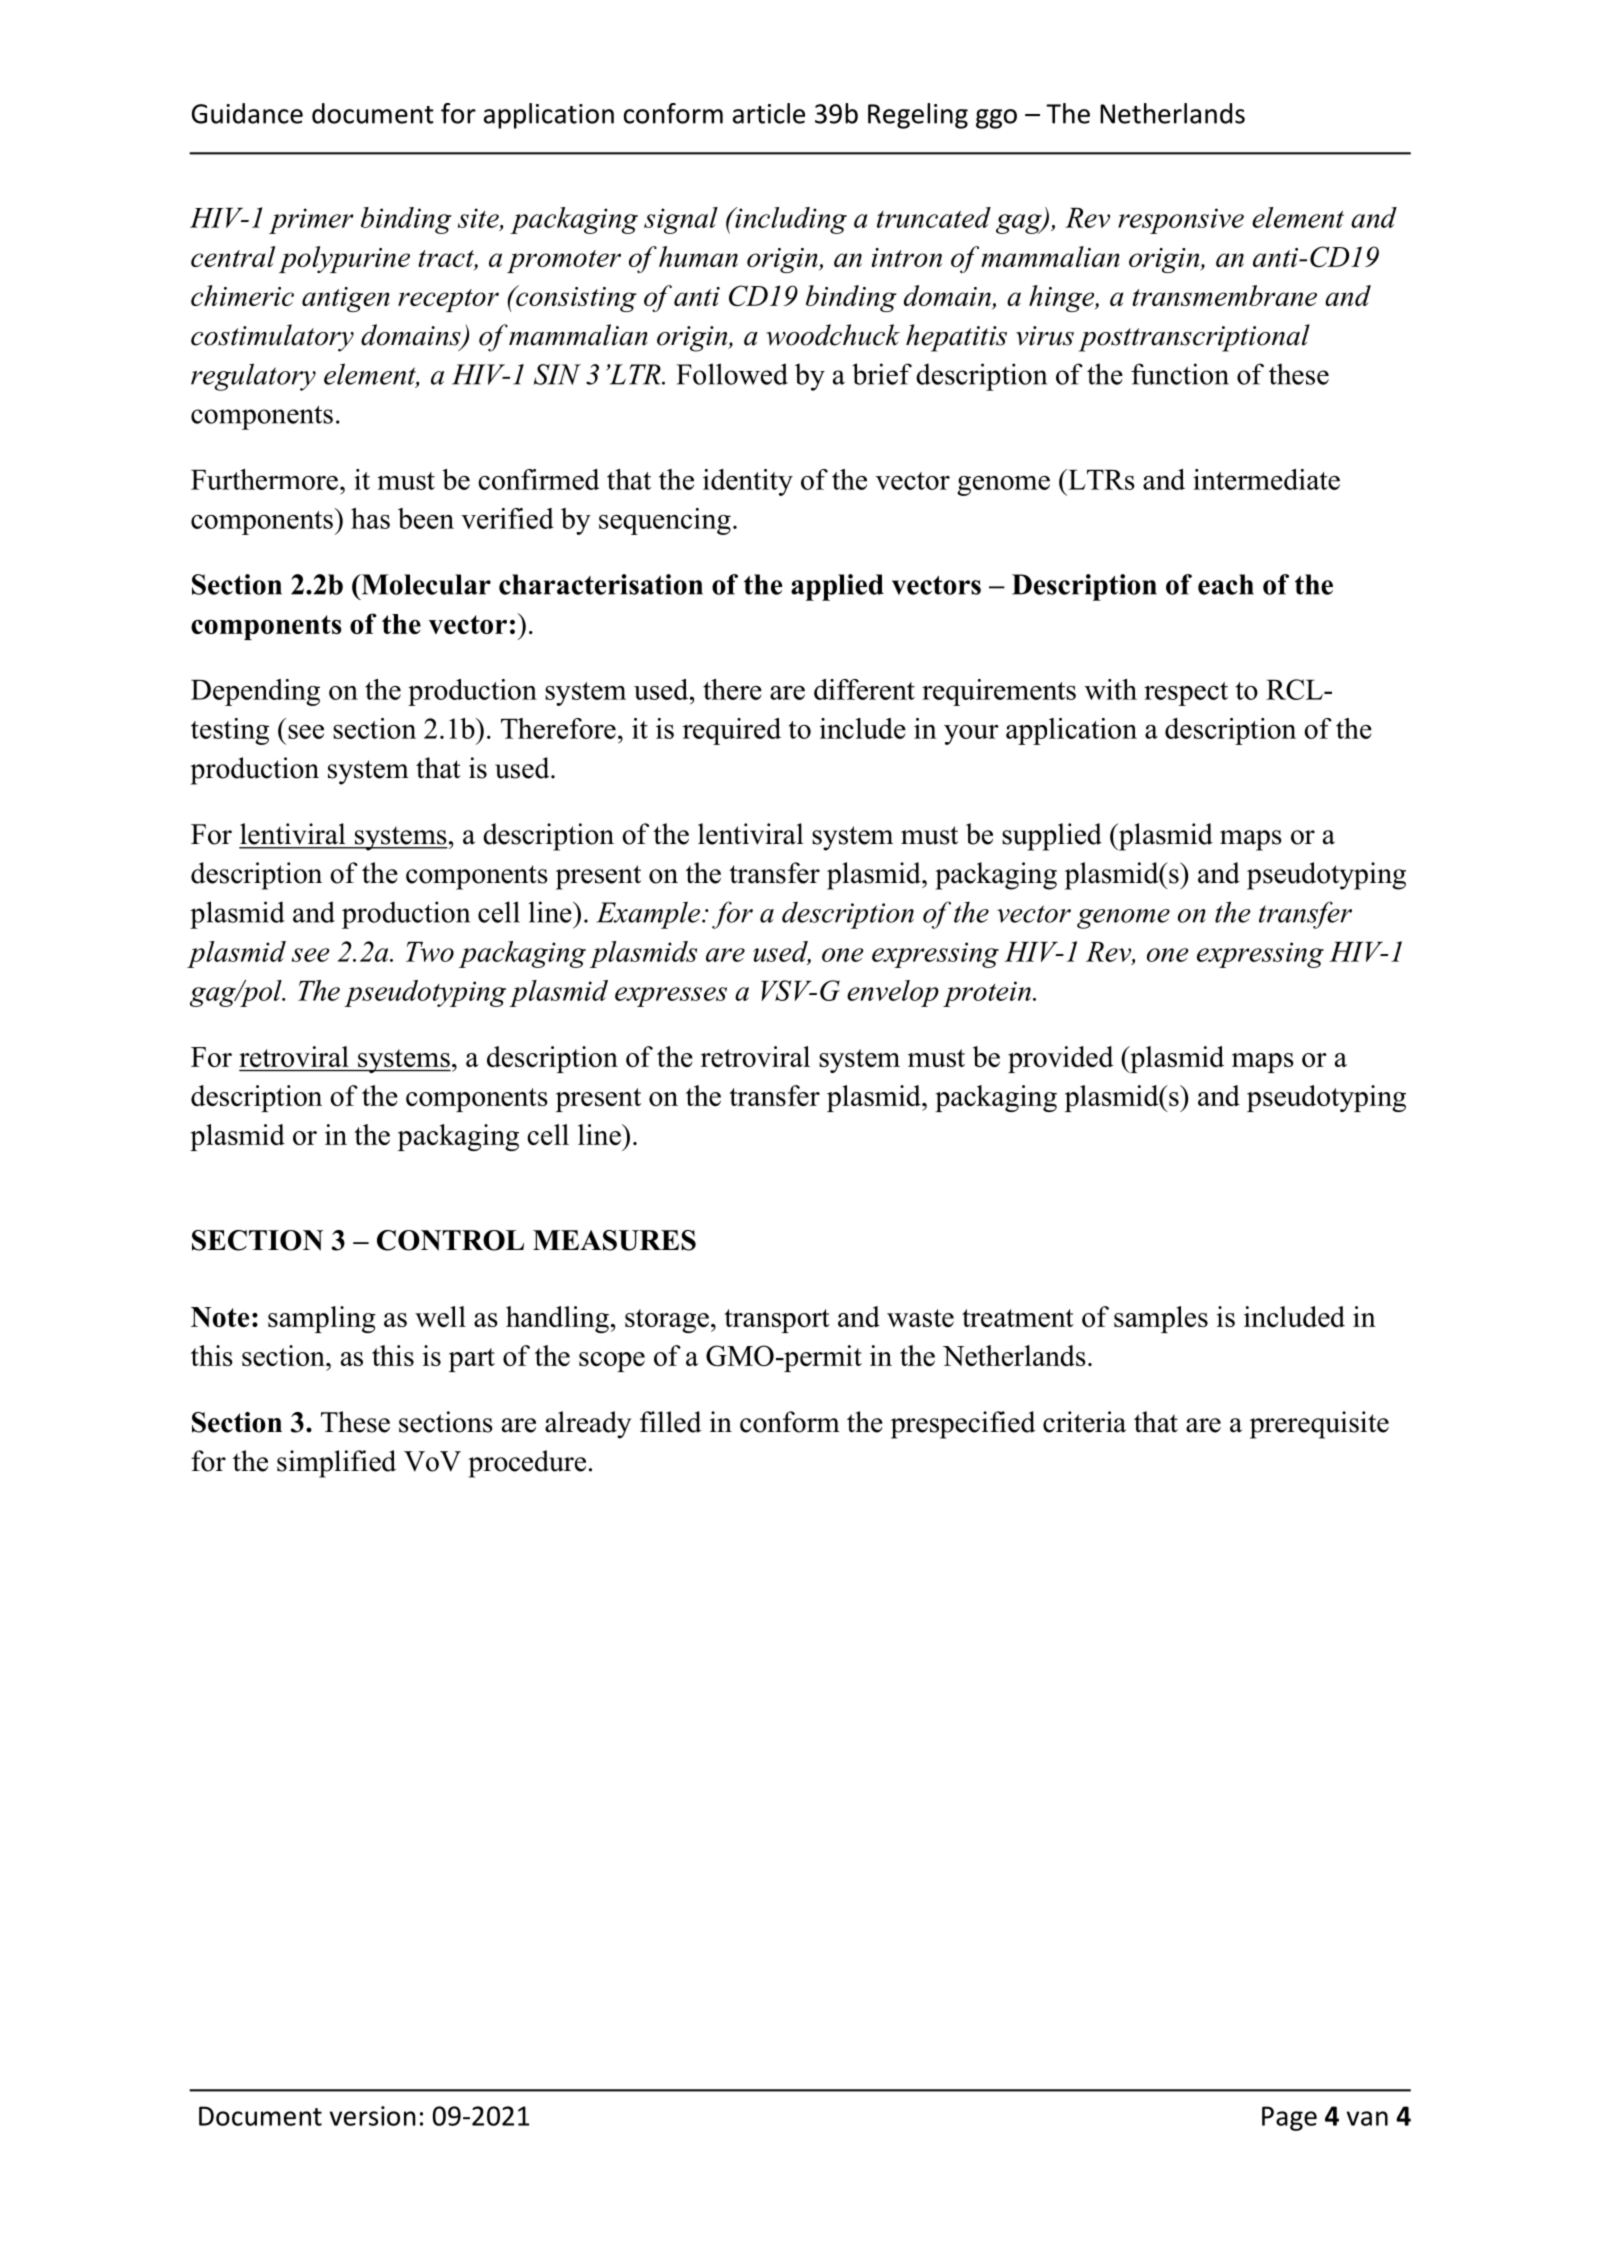 Image resolution: width=1602 pixels, height=2265 pixels. Describe the element at coordinates (311, 221) in the screenshot. I see `primer` at that location.
